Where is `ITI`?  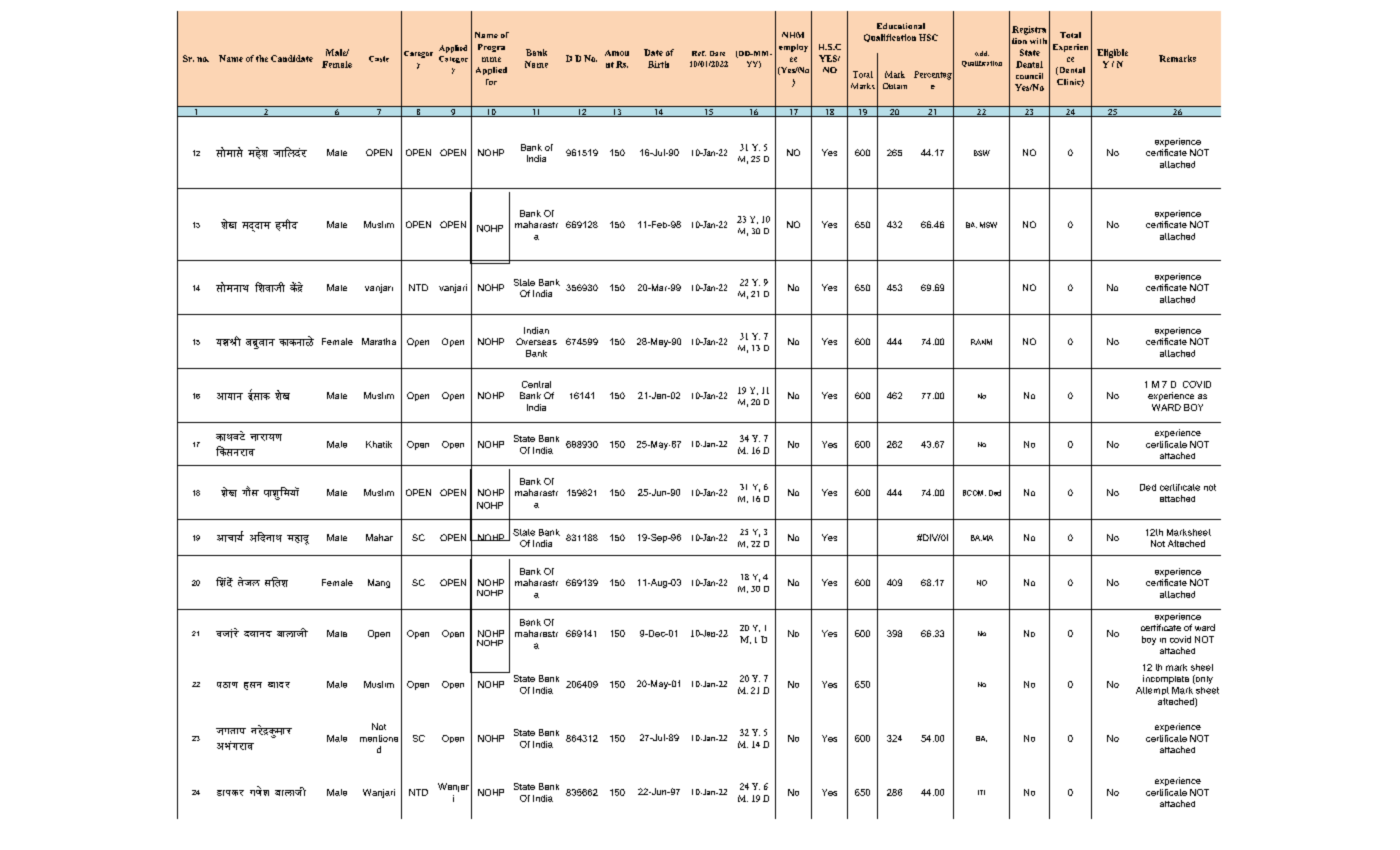
ITI is located at coordinates (981, 792).
